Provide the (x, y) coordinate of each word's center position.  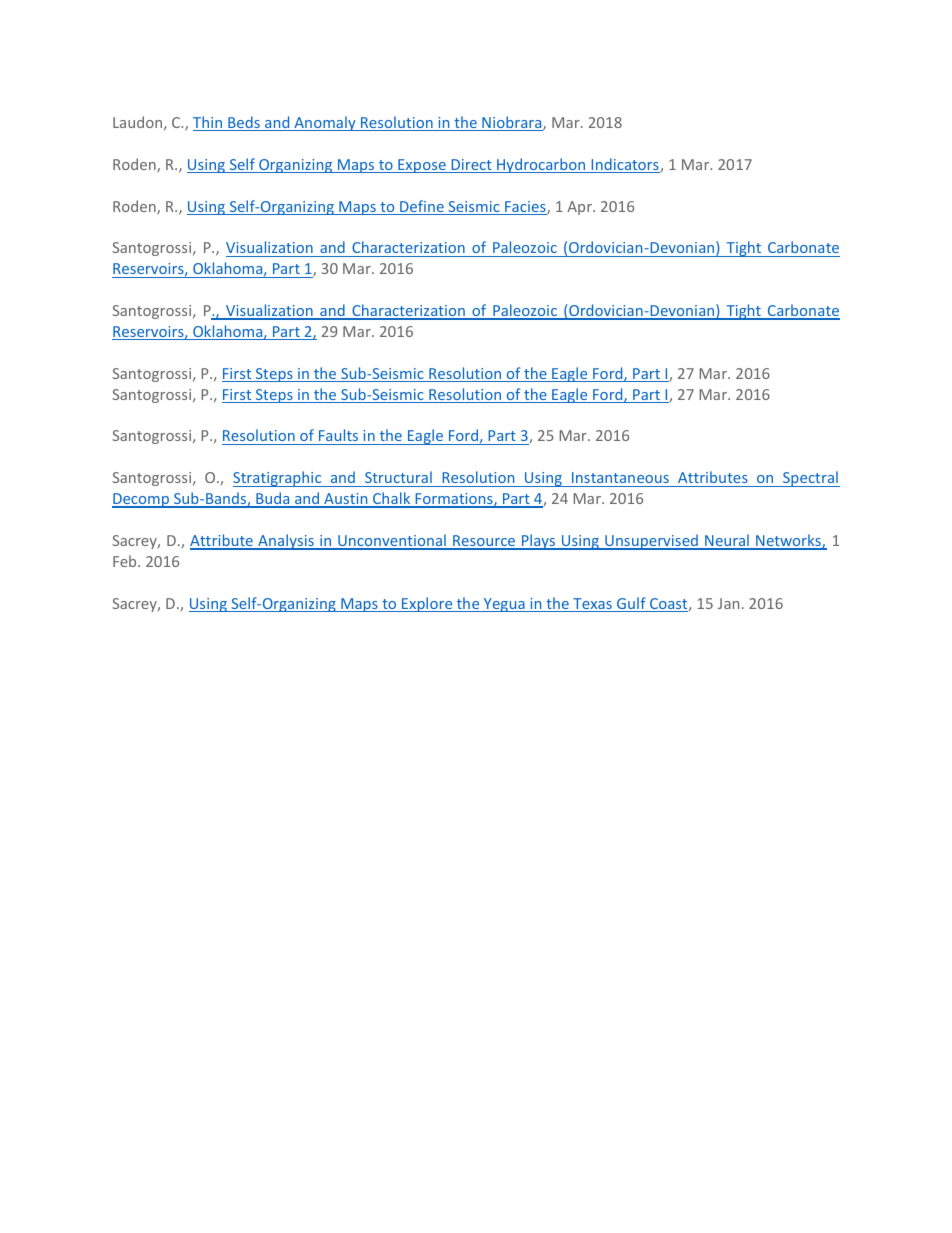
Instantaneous (620, 477)
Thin (209, 123)
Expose (422, 166)
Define (422, 207)
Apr (580, 208)
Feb (126, 561)
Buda (273, 499)
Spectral (810, 479)
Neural (727, 541)
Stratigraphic (278, 479)
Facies (525, 208)
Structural (398, 477)
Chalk (392, 499)
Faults (339, 437)
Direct (471, 166)
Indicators (624, 165)
